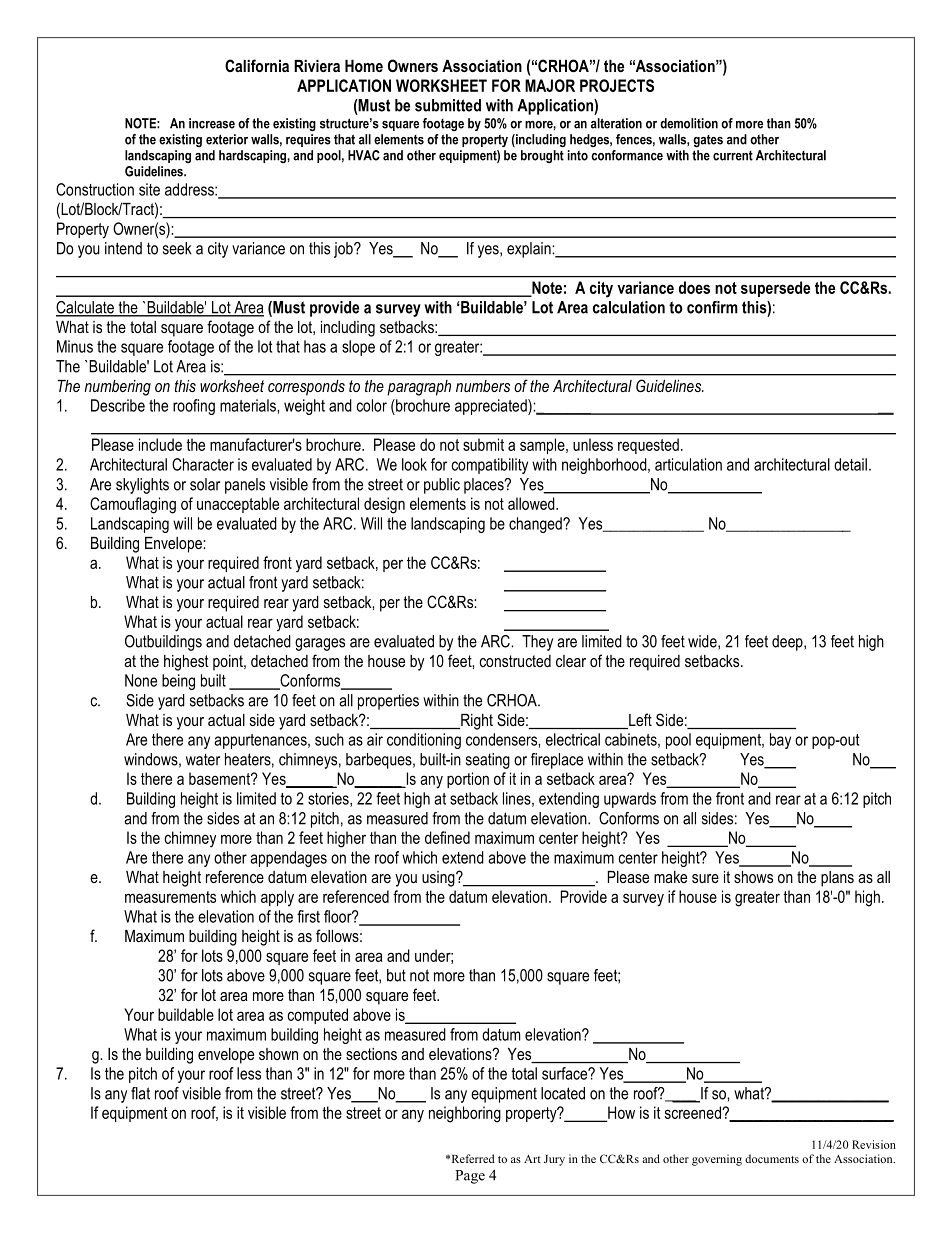 The image size is (952, 1233). What do you see at coordinates (788, 643) in the document?
I see `deep` at bounding box center [788, 643].
